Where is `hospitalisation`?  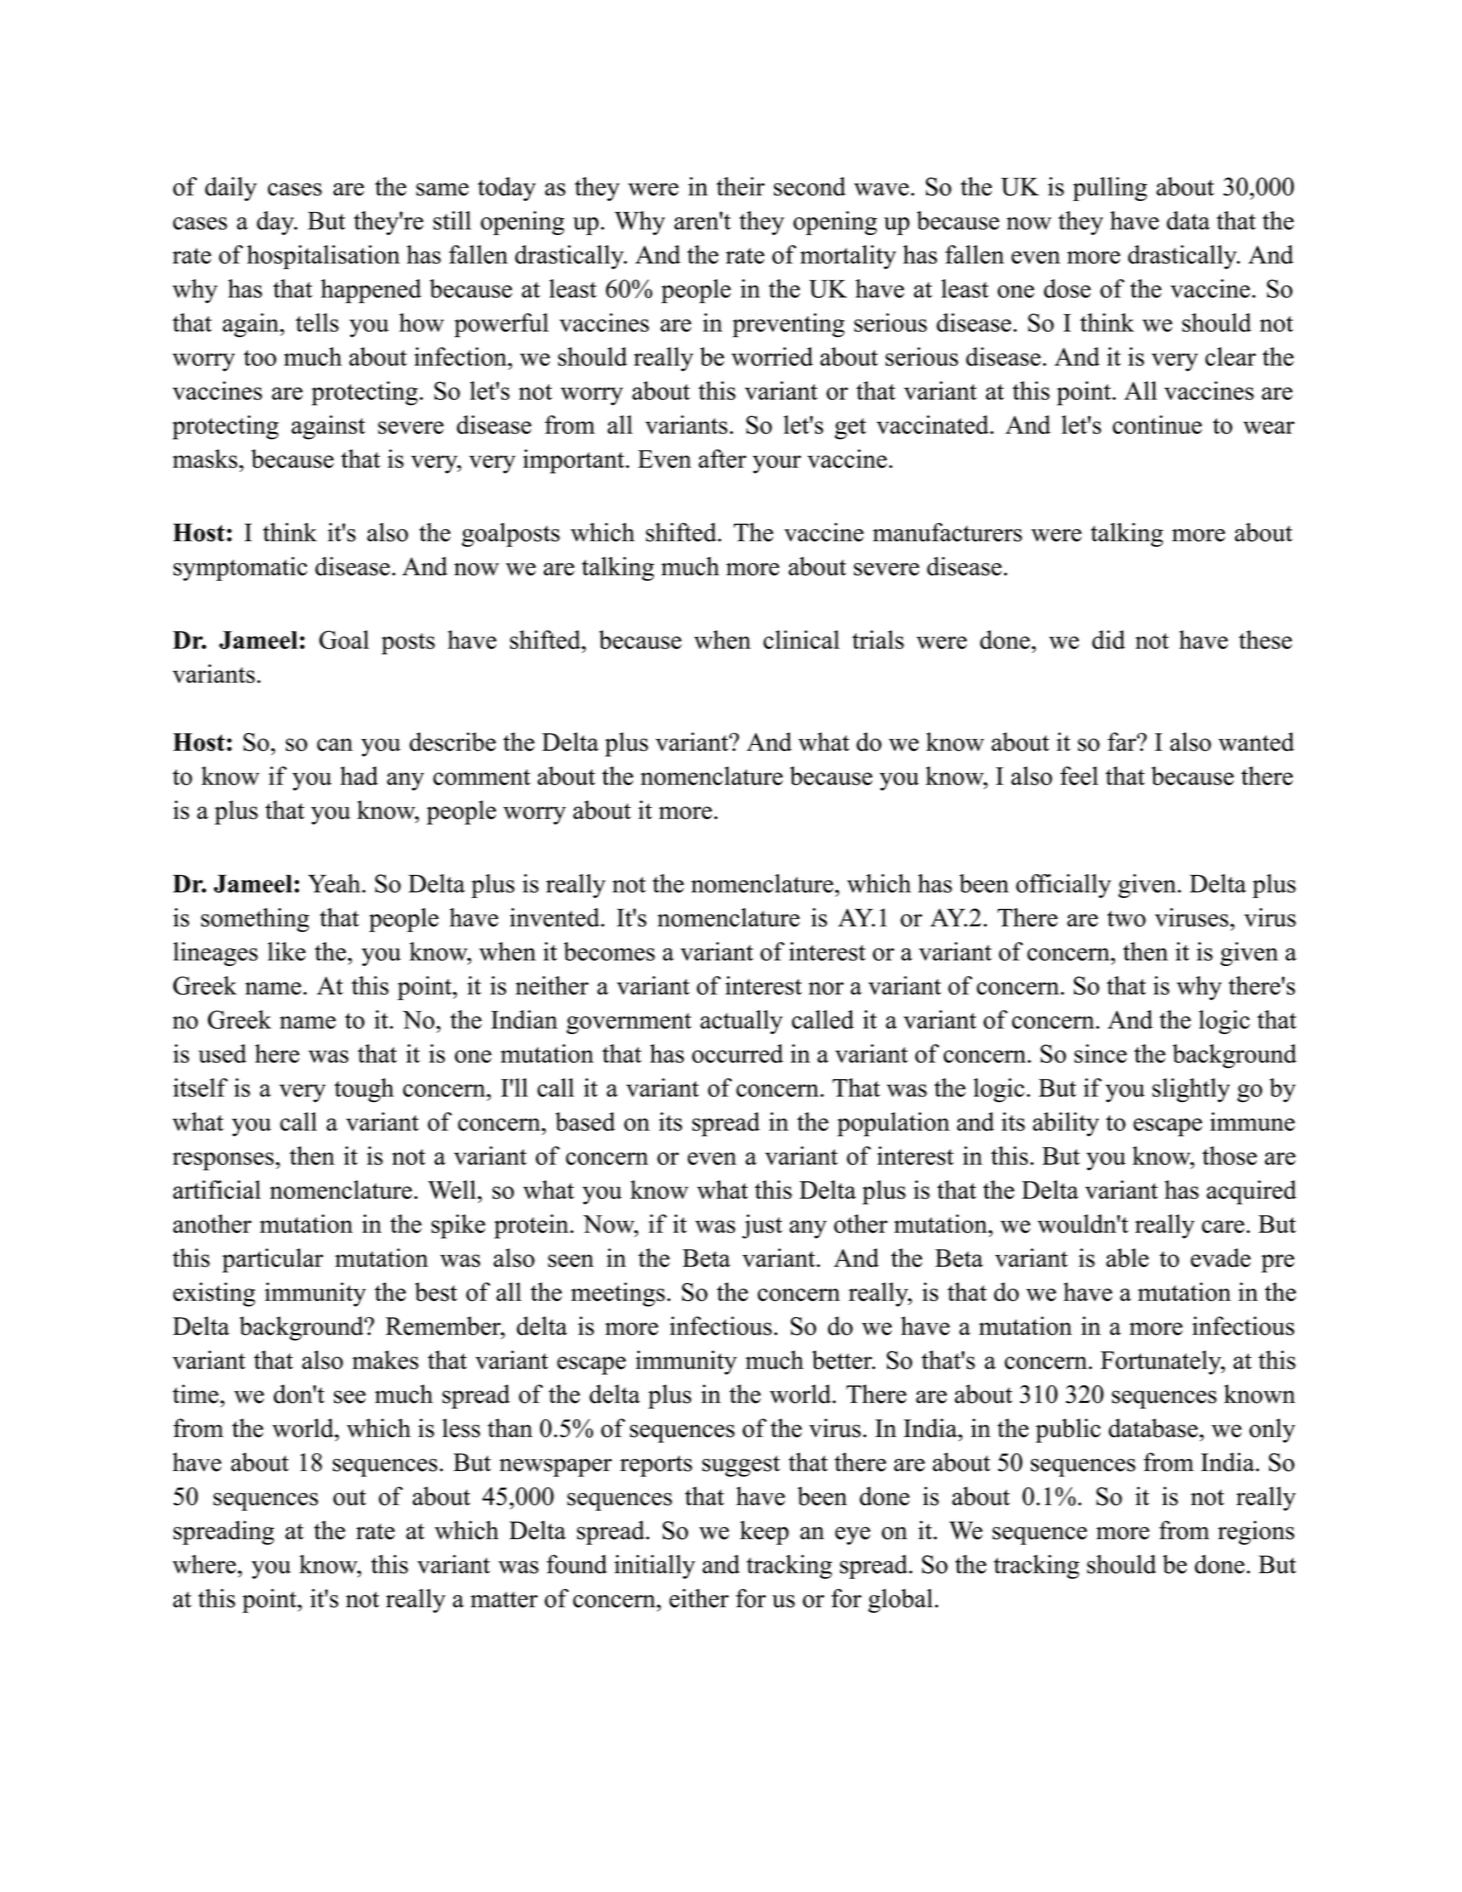 hospitalisation is located at coordinates (323, 257).
